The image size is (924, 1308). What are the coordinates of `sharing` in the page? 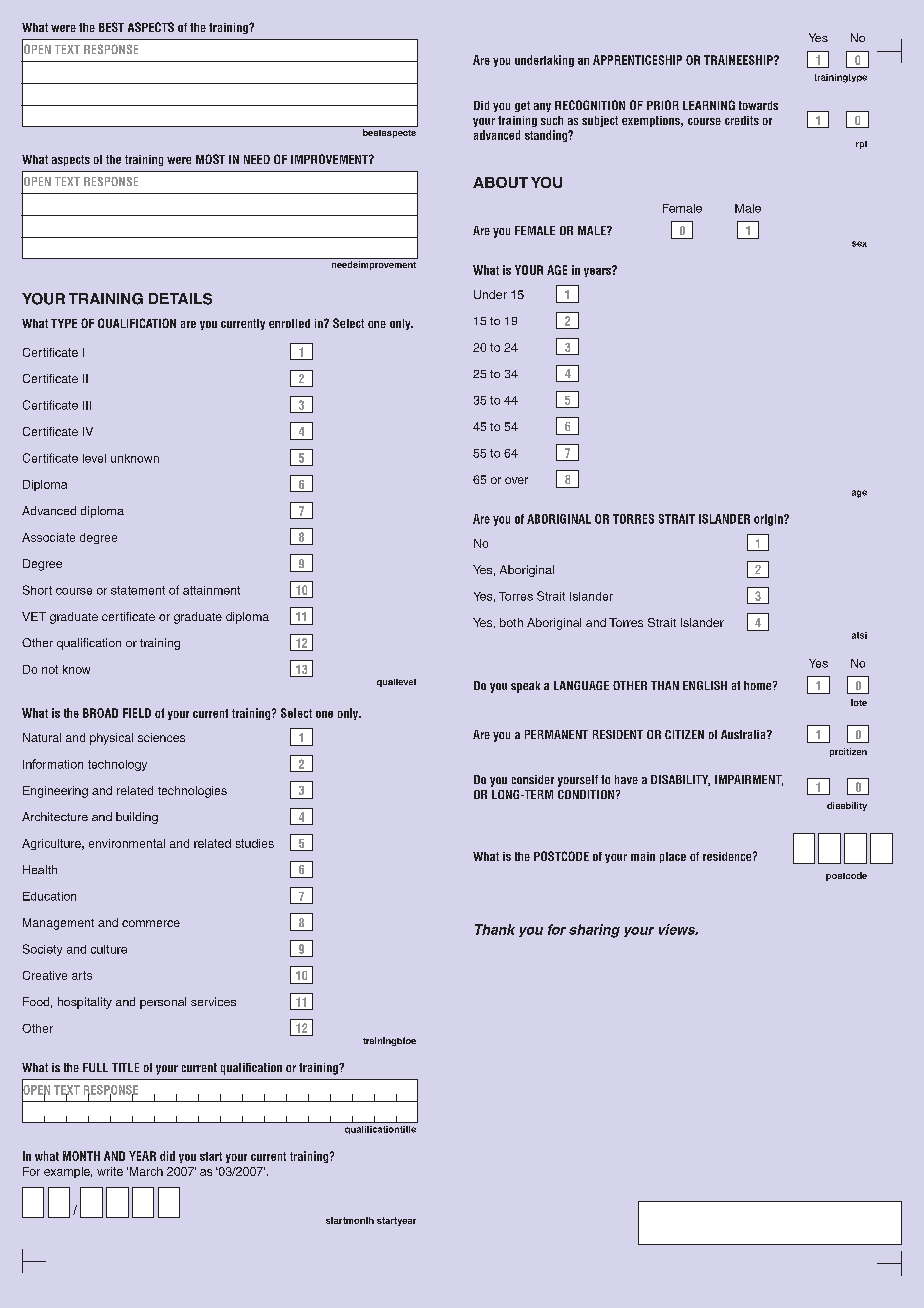 It's located at (594, 931).
